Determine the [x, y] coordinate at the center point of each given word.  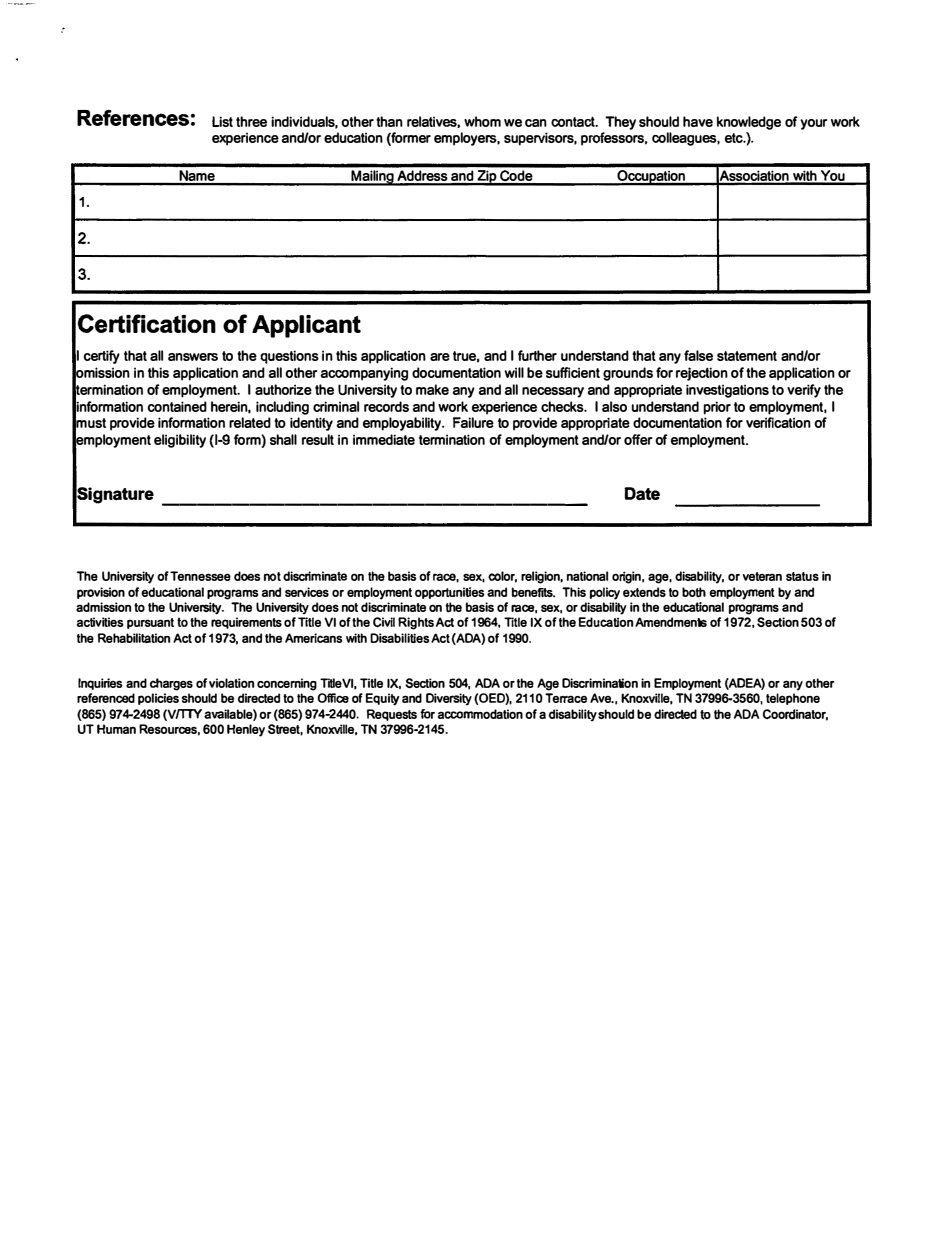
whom [482, 121]
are [440, 357]
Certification [147, 323]
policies [158, 699]
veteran [762, 576]
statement [747, 356]
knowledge [749, 123]
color [502, 577]
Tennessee [200, 576]
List [222, 121]
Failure [473, 422]
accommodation [480, 714]
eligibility [180, 441]
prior [717, 408]
